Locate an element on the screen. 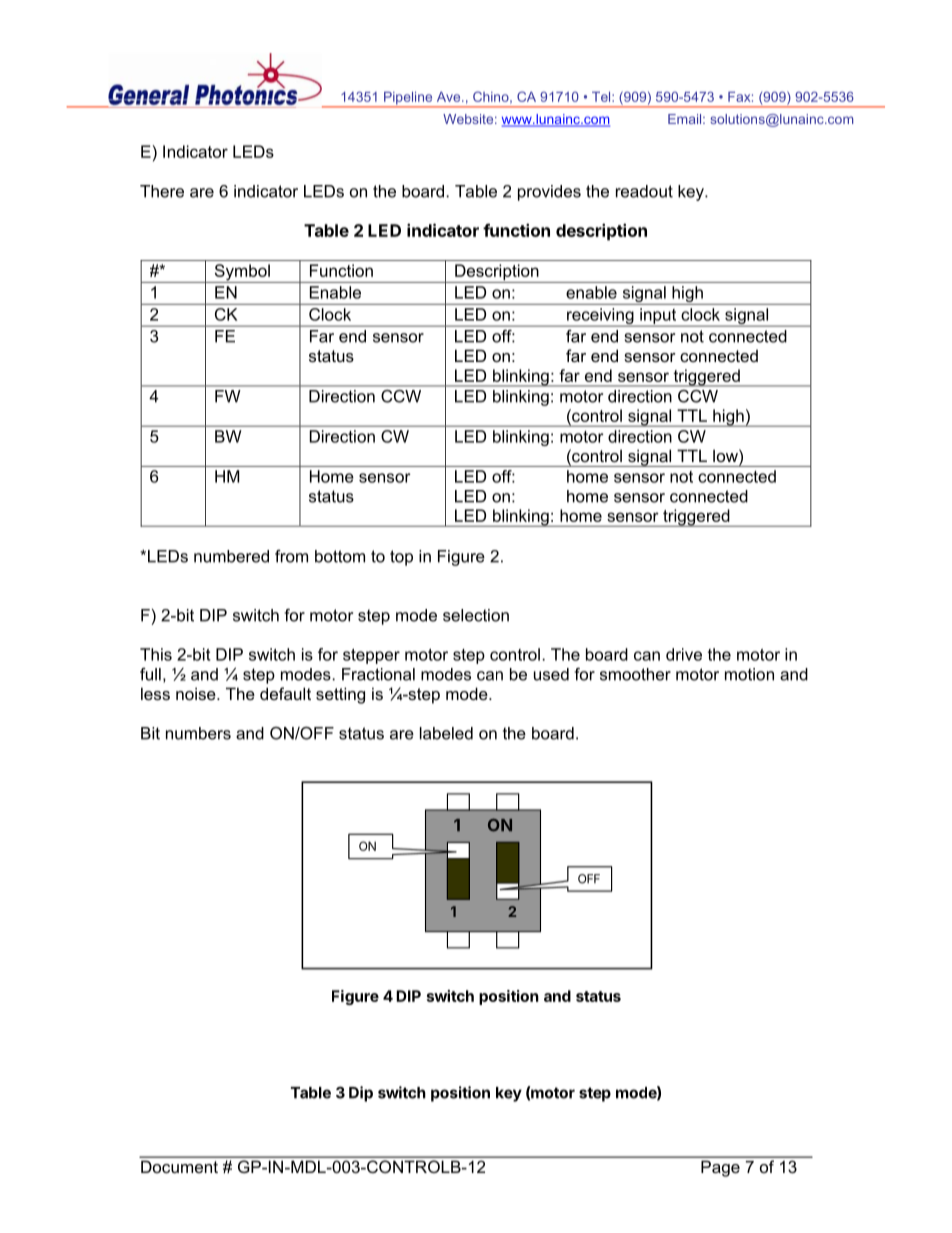  numbers is located at coordinates (198, 733).
